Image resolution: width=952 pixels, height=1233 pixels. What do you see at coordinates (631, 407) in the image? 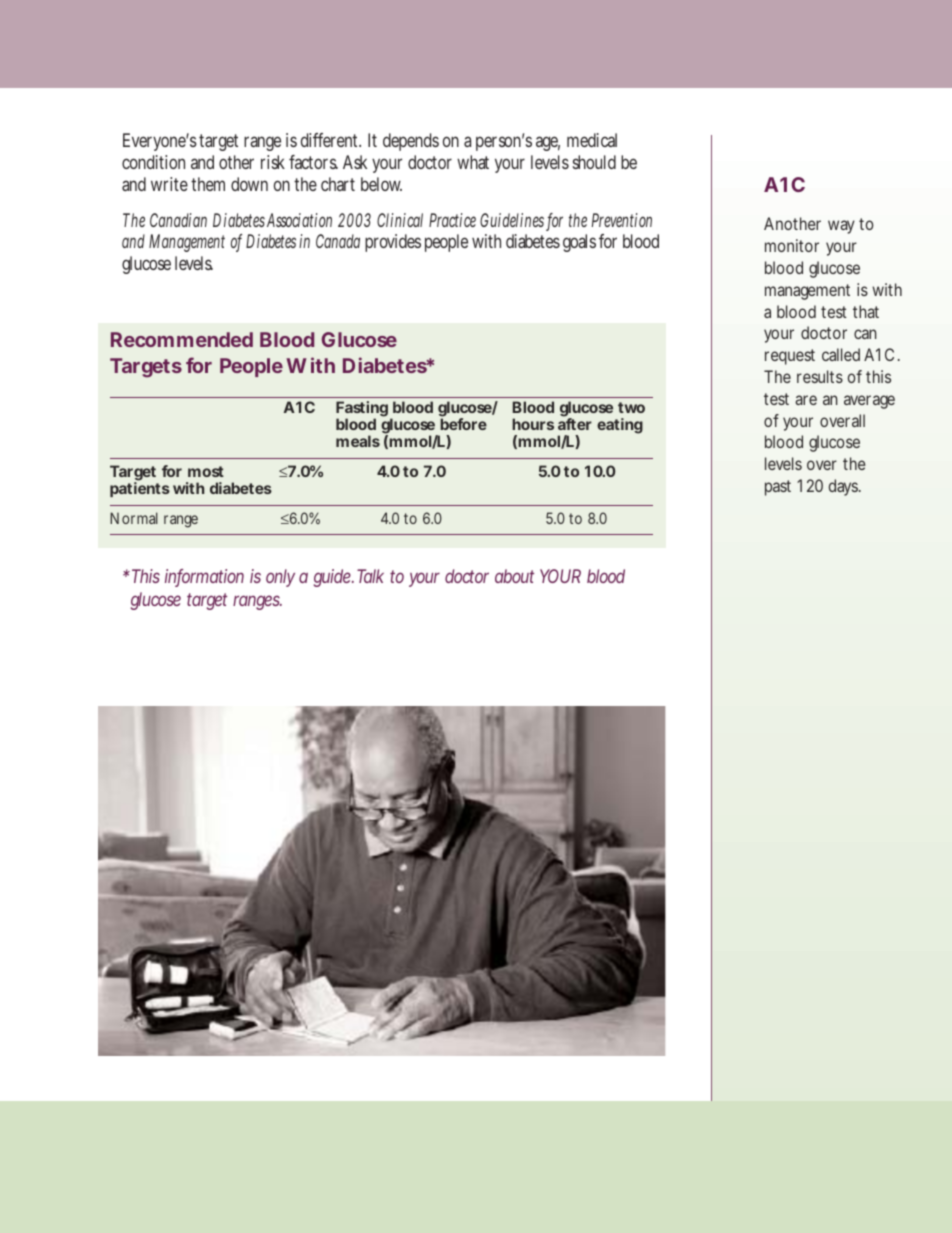
I see `two` at bounding box center [631, 407].
